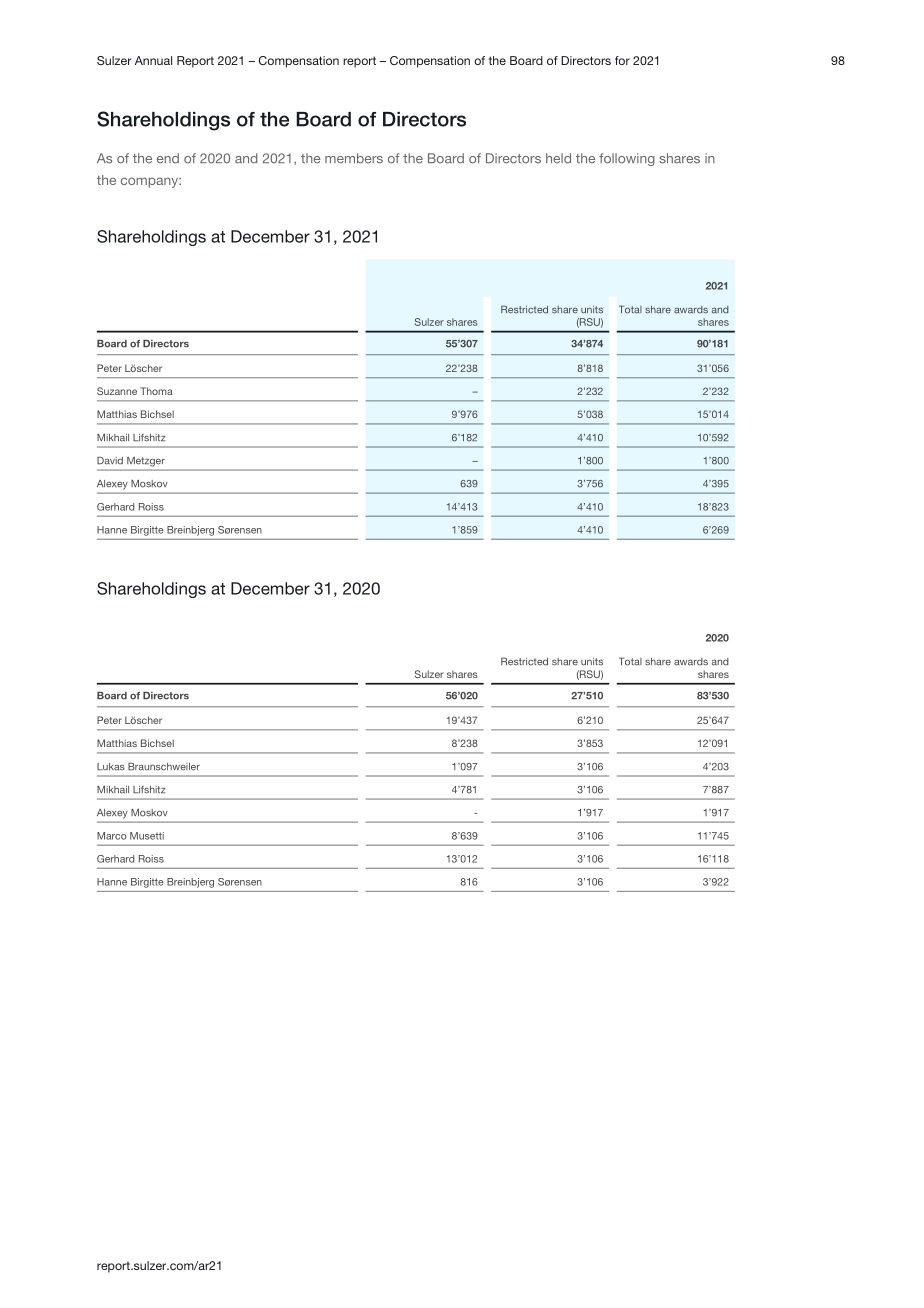 Image resolution: width=924 pixels, height=1308 pixels. Describe the element at coordinates (112, 836) in the page. I see `Marco` at that location.
